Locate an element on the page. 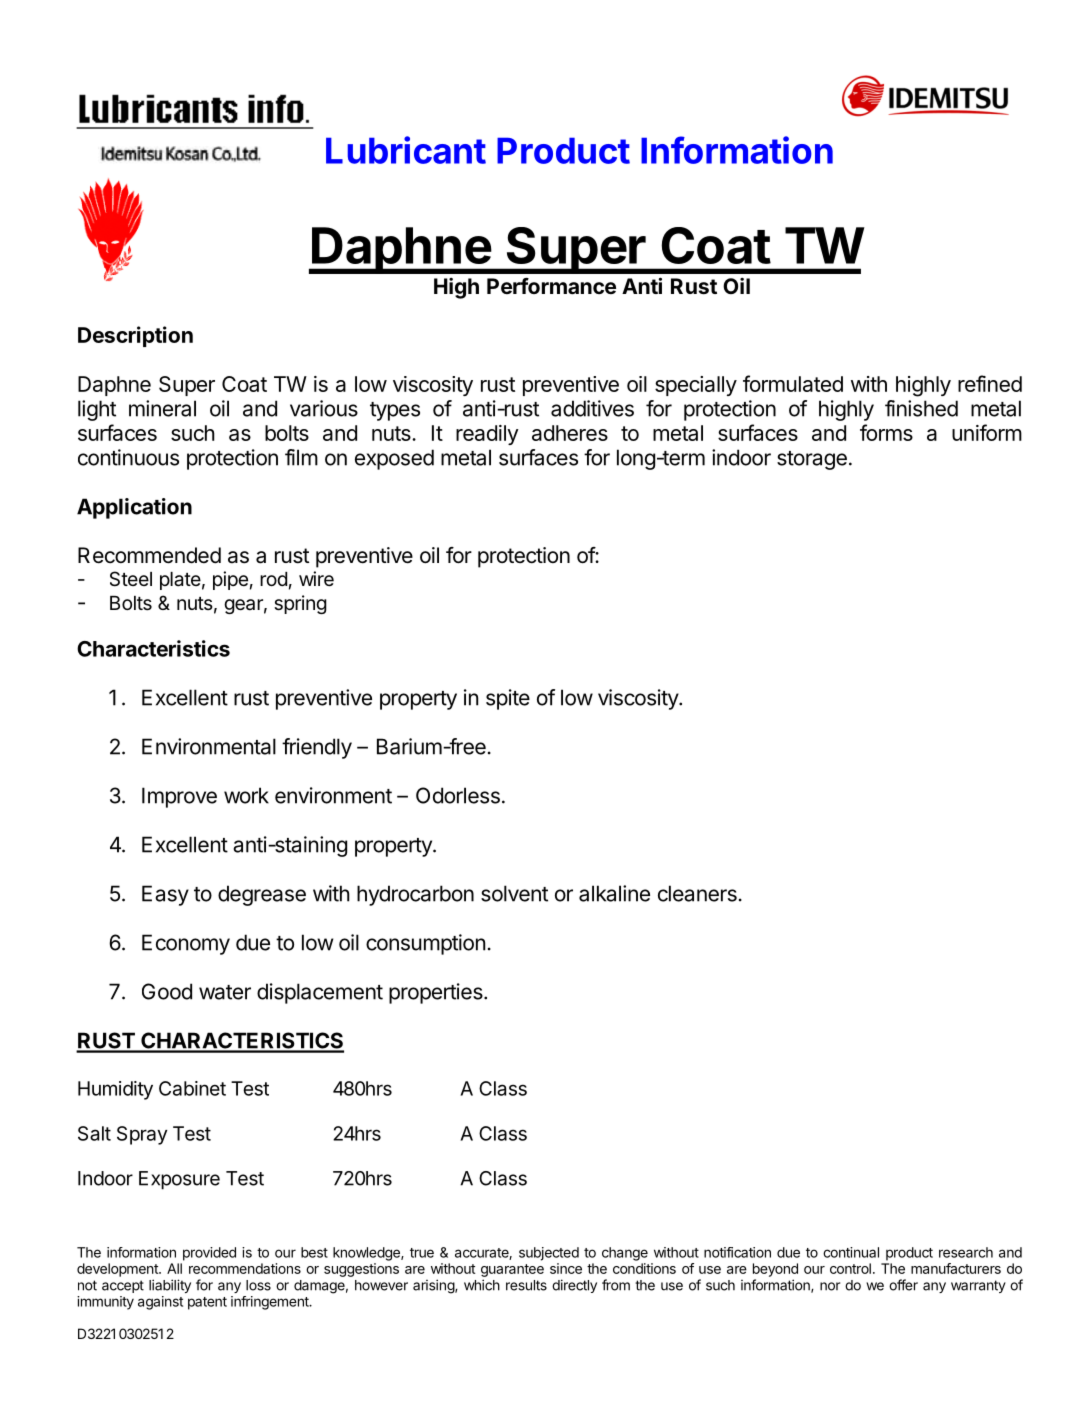 The width and height of the document is (1086, 1405). Performance is located at coordinates (551, 286).
